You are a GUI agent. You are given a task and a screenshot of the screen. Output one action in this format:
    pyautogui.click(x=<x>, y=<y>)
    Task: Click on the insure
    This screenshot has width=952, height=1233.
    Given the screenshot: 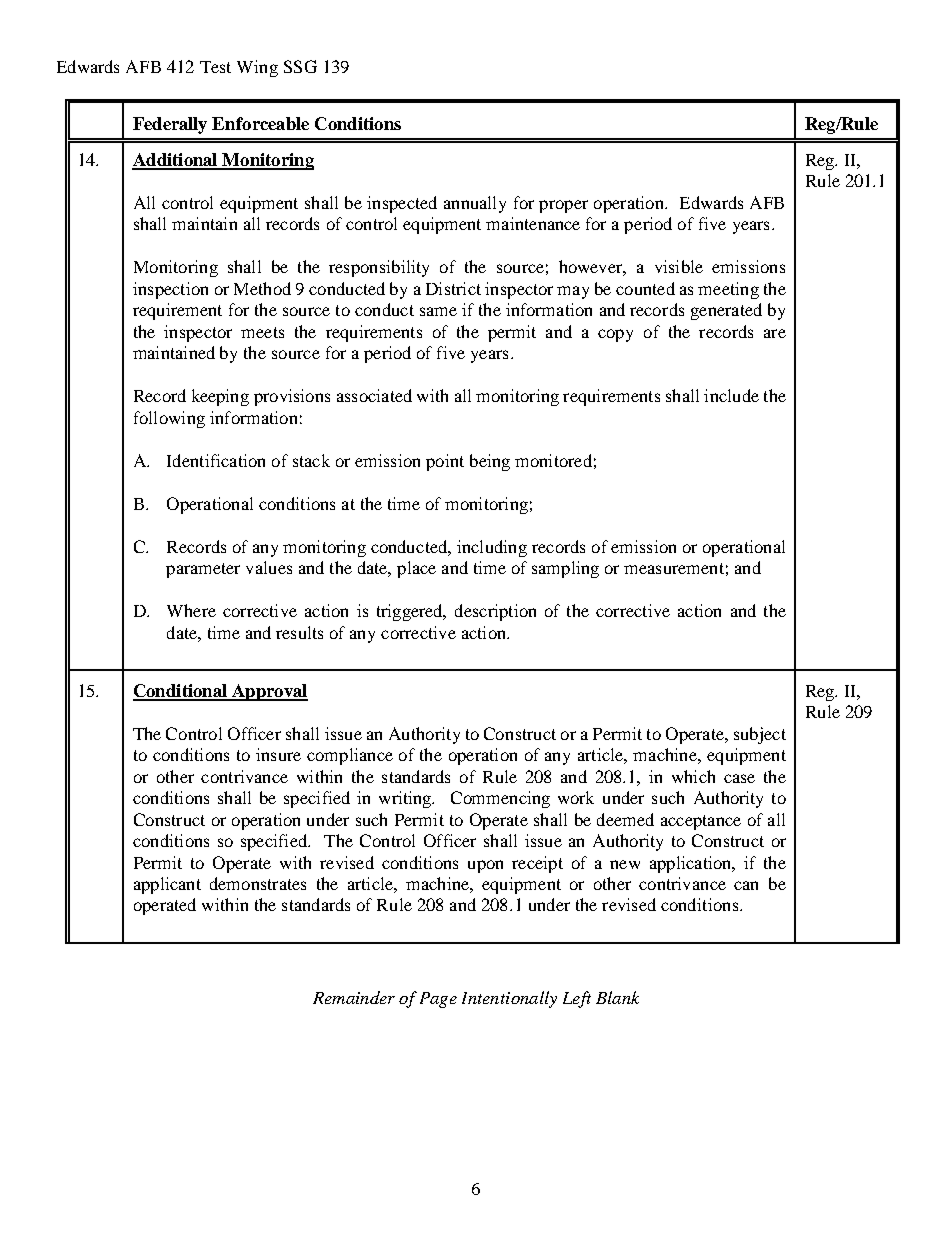 What is the action you would take?
    pyautogui.click(x=278, y=754)
